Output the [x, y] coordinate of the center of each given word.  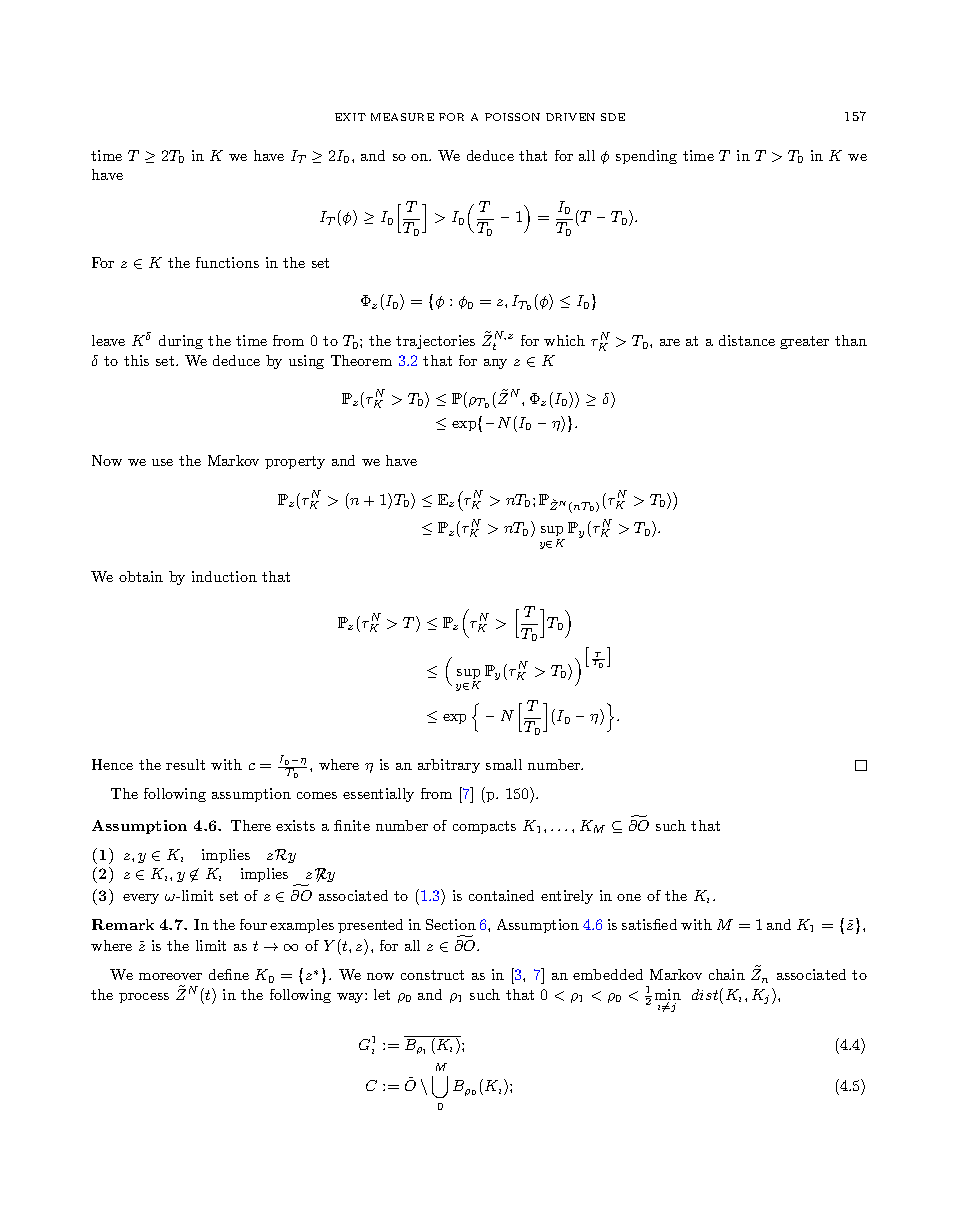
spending [646, 157]
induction [224, 576]
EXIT [350, 117]
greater [804, 342]
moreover [170, 976]
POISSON [512, 117]
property [295, 462]
